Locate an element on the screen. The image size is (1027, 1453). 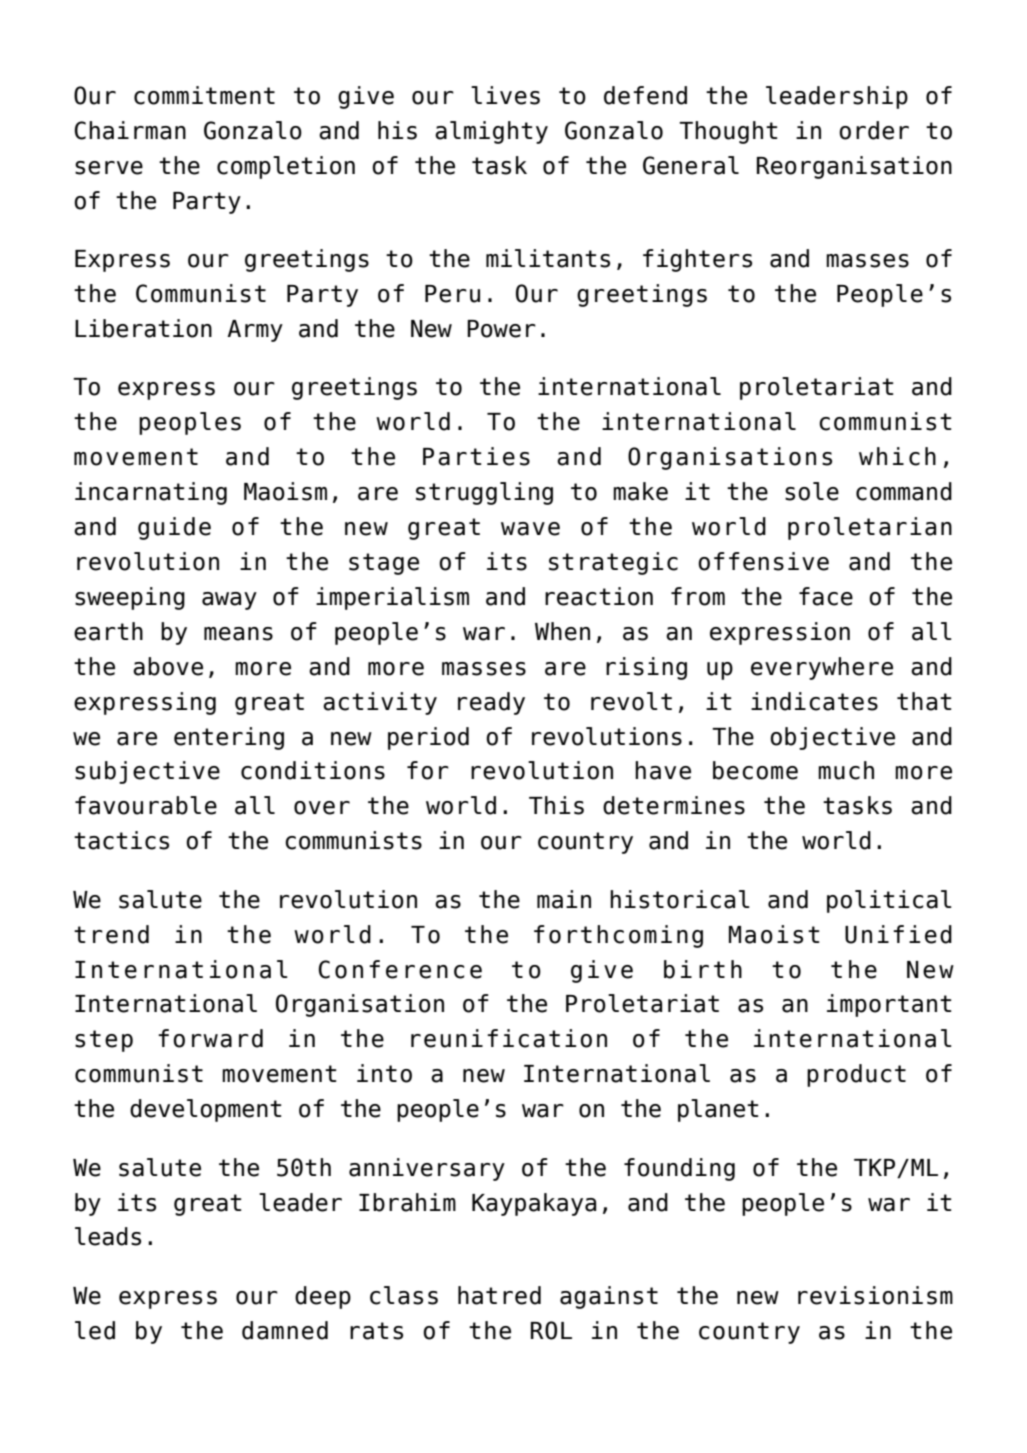
trend is located at coordinates (111, 934).
